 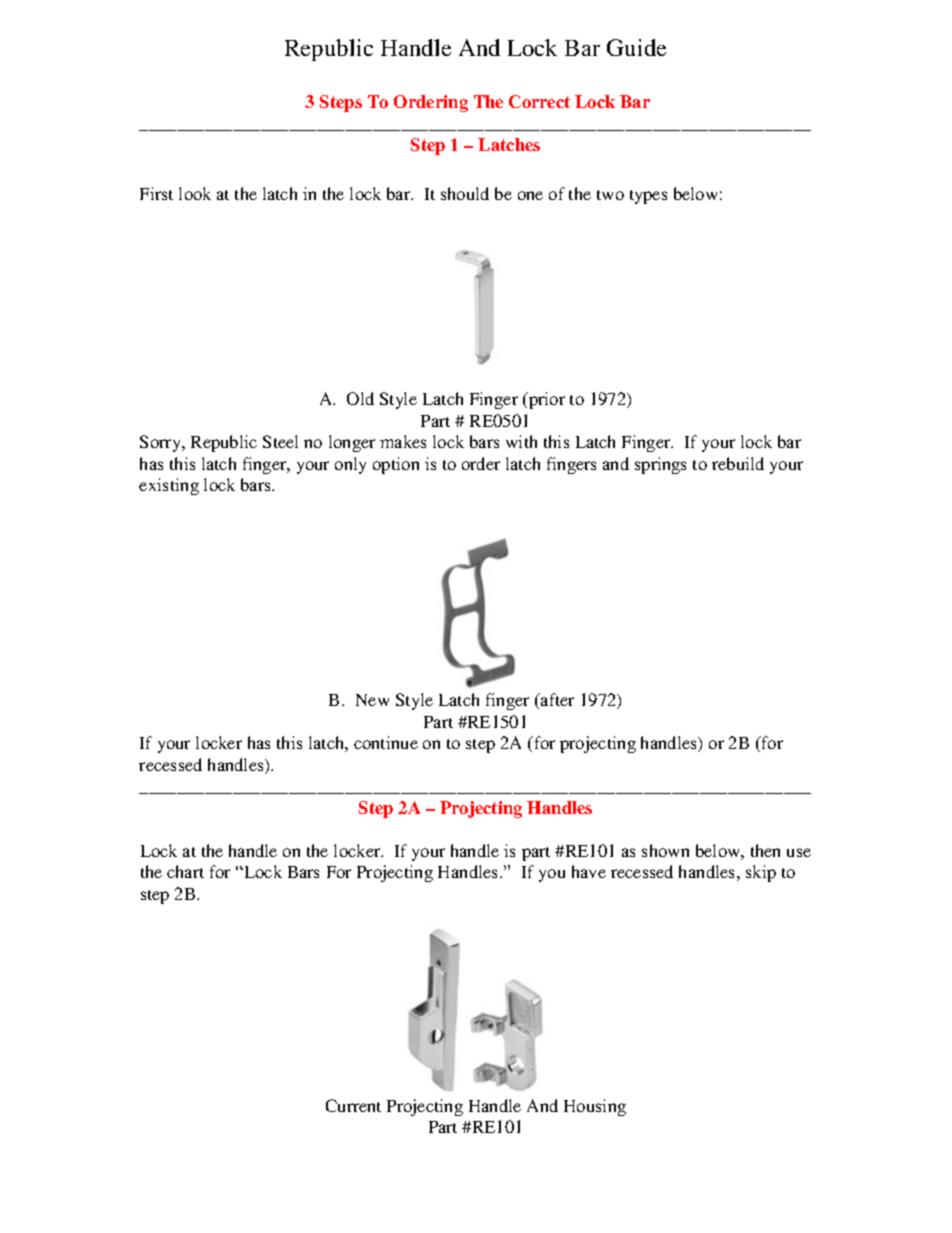 I want to click on have, so click(x=589, y=871).
